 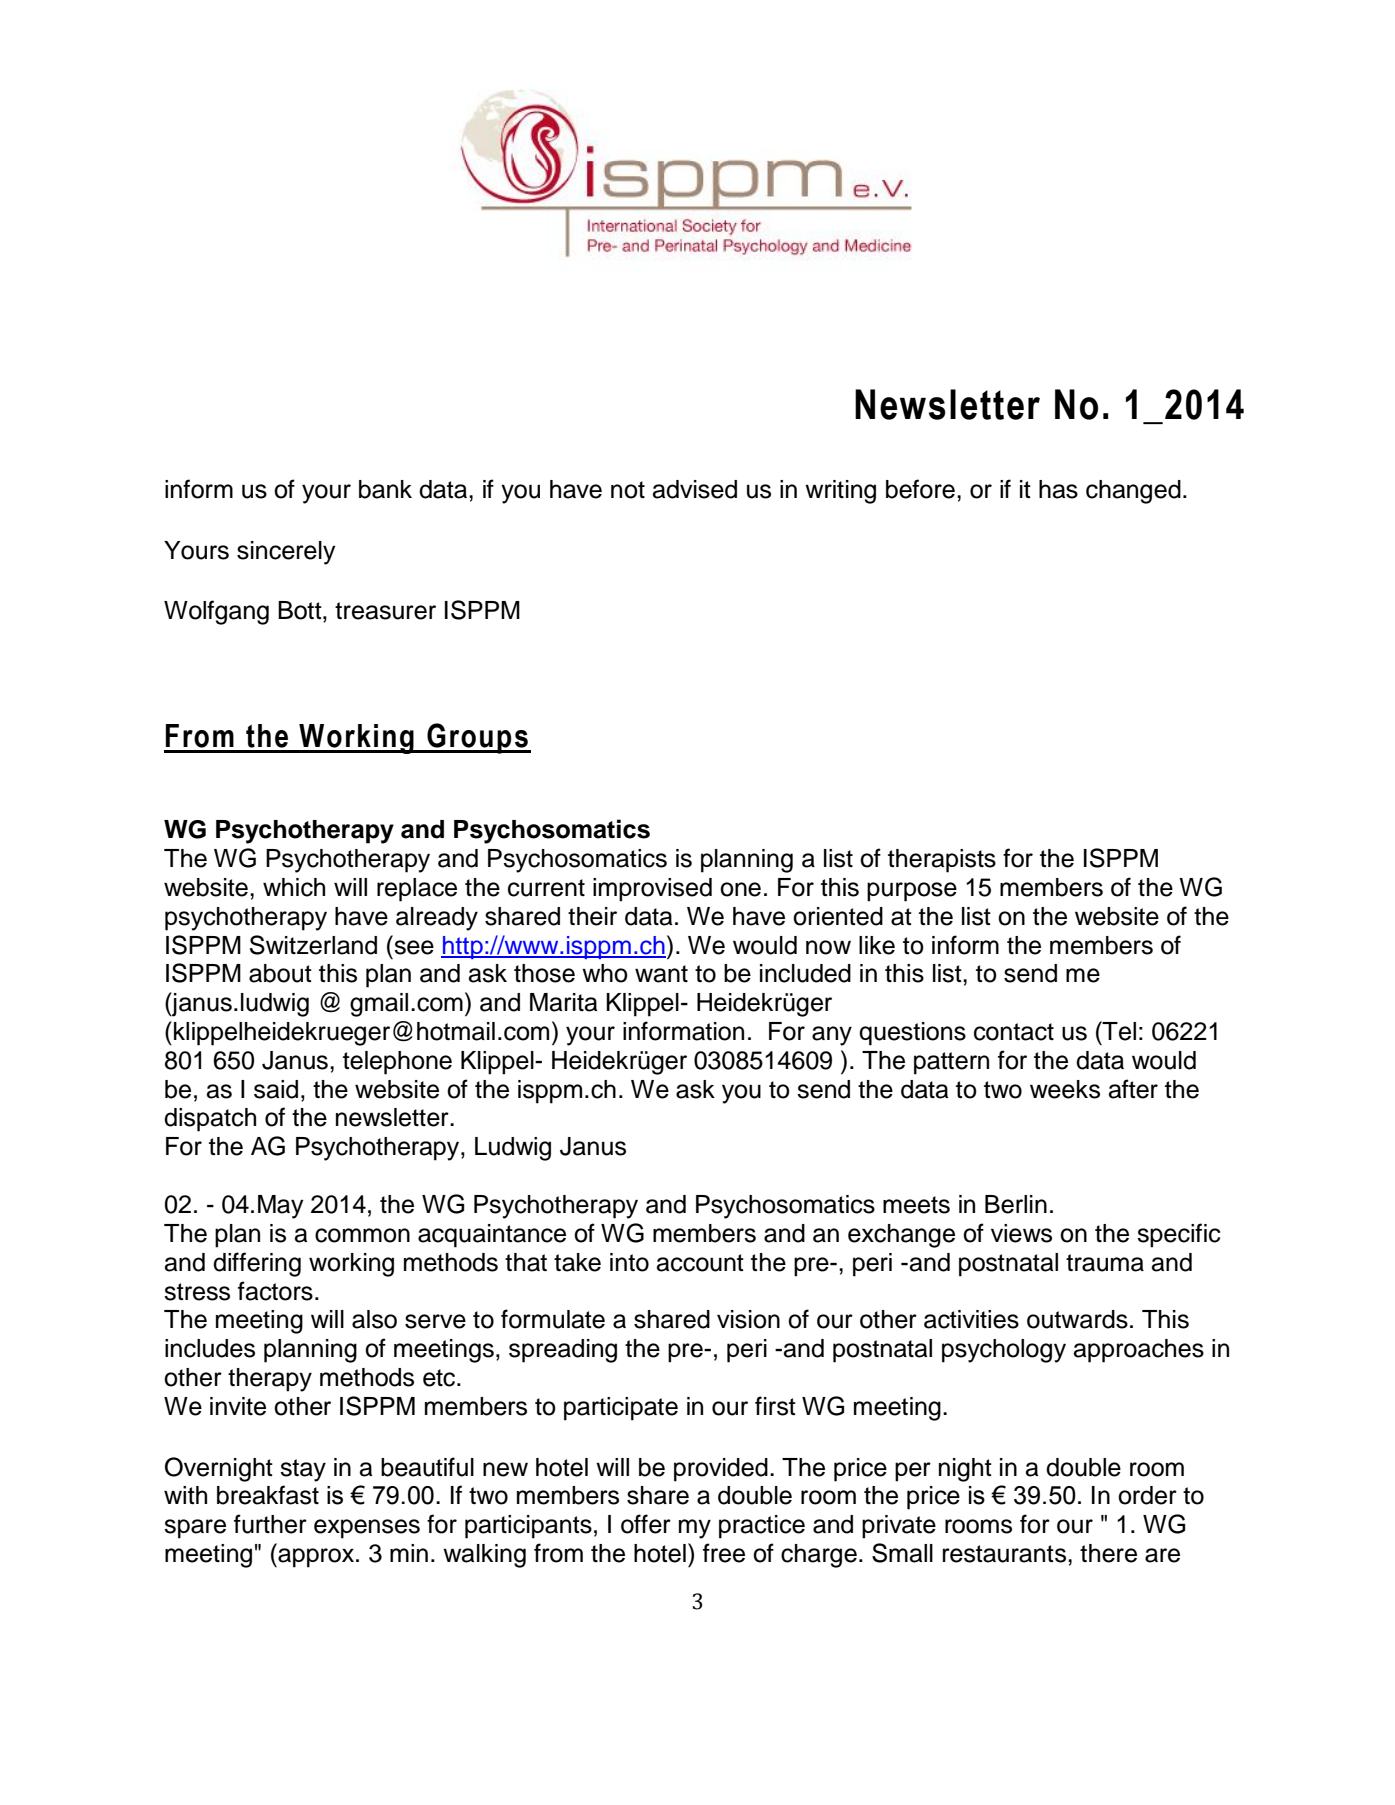 What do you see at coordinates (700, 1263) in the screenshot?
I see `account` at bounding box center [700, 1263].
